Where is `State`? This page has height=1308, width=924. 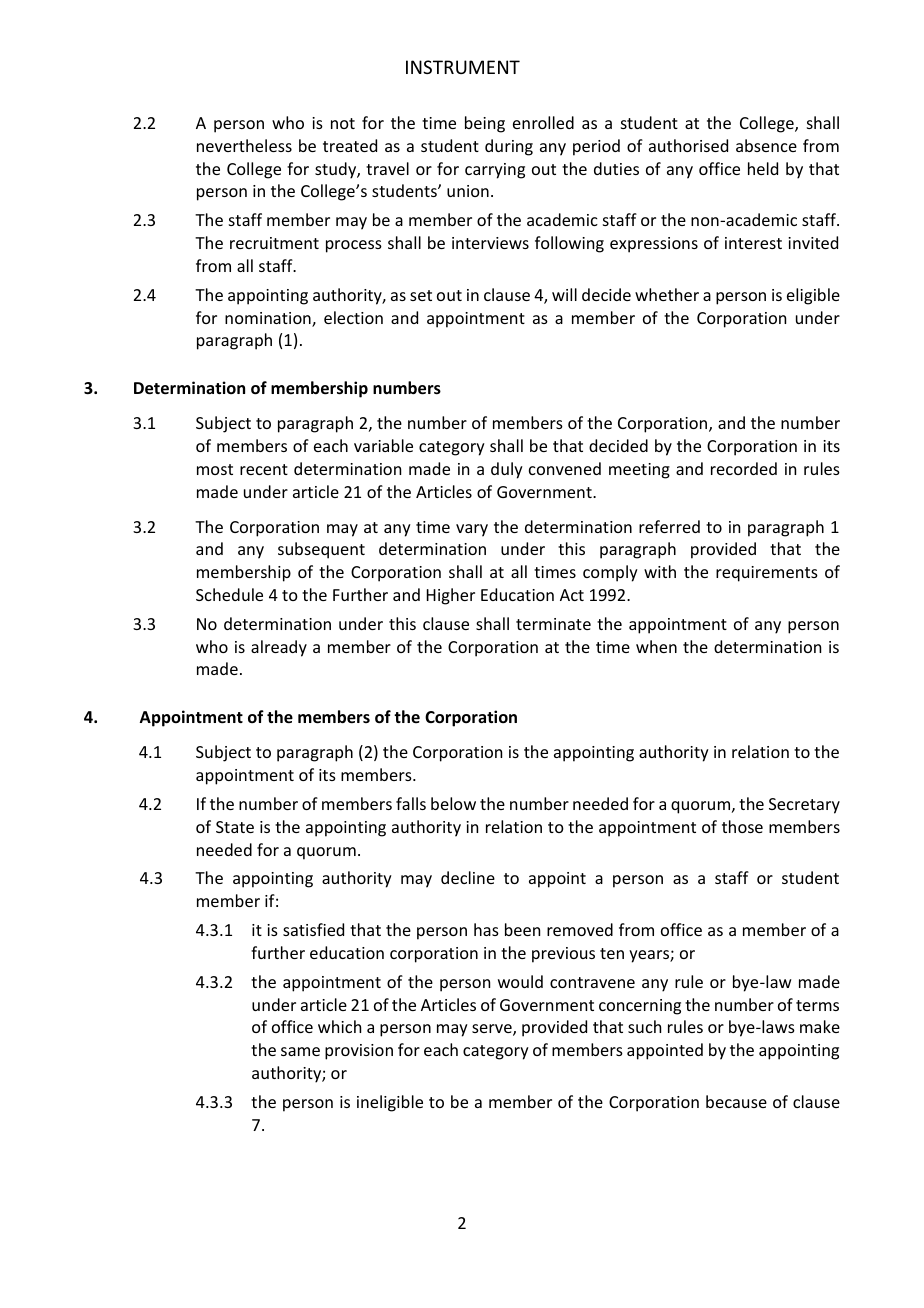 State is located at coordinates (235, 827).
